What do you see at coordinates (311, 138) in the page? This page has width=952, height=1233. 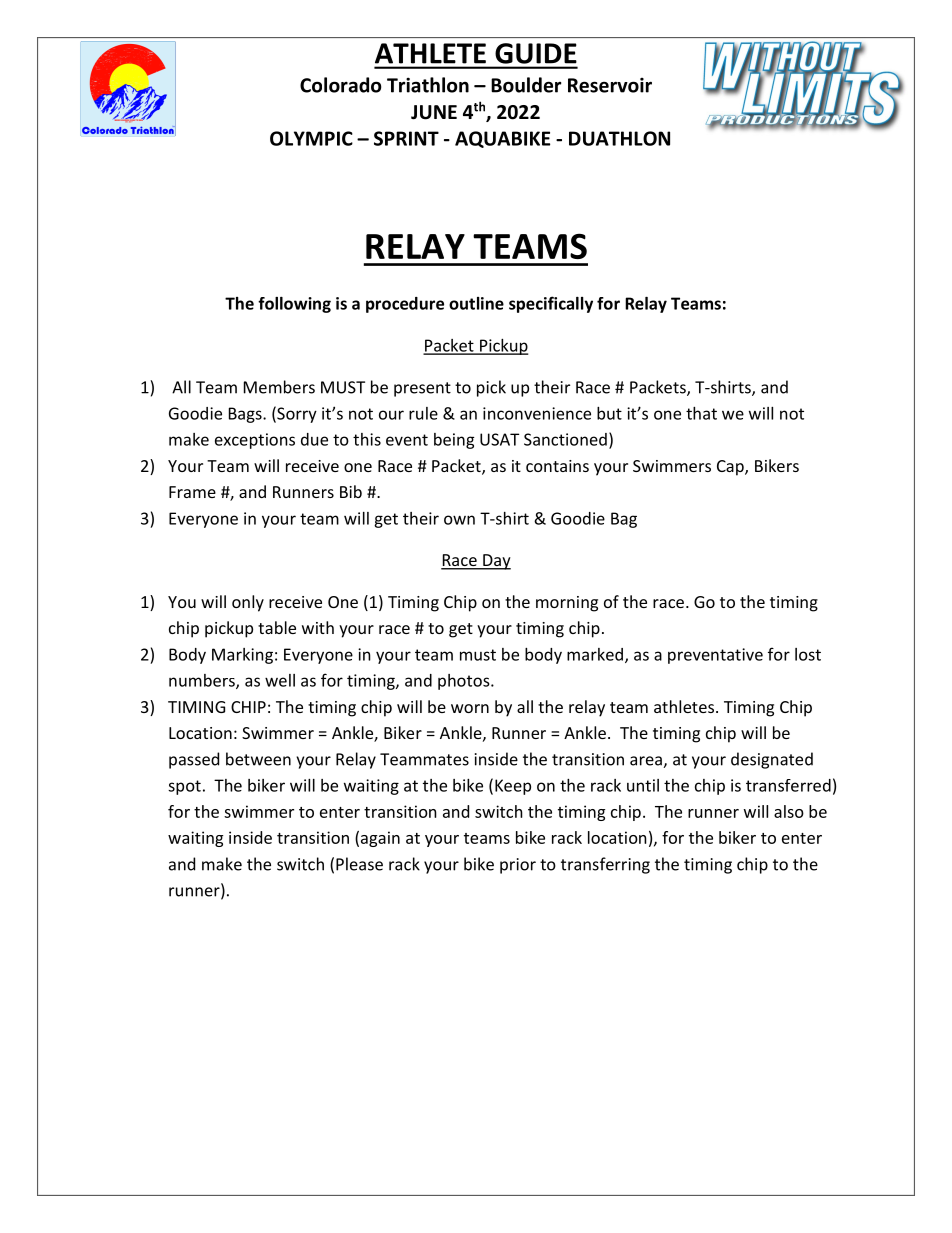 I see `OLYMPIC` at bounding box center [311, 138].
